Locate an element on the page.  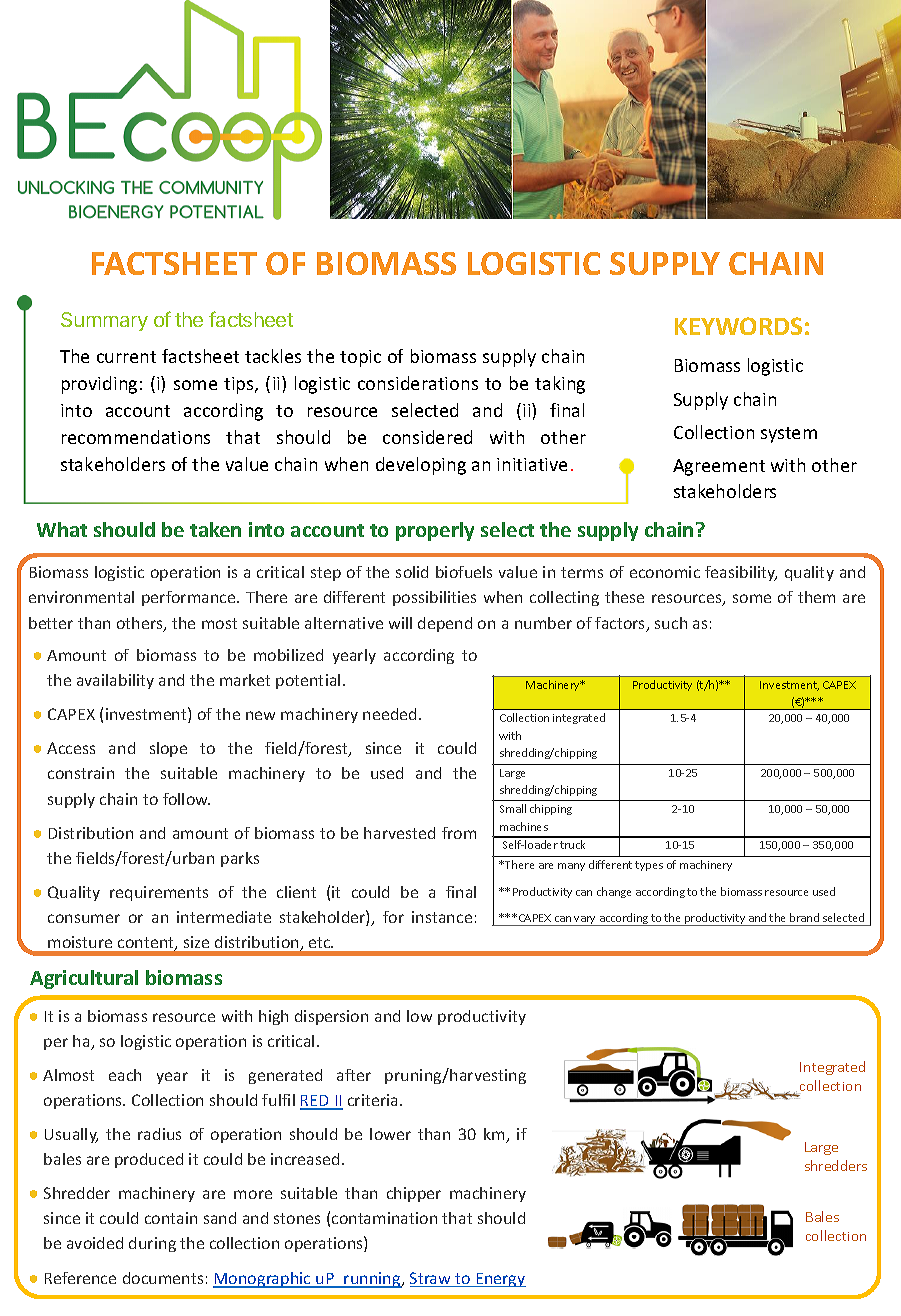
follow is located at coordinates (186, 799).
